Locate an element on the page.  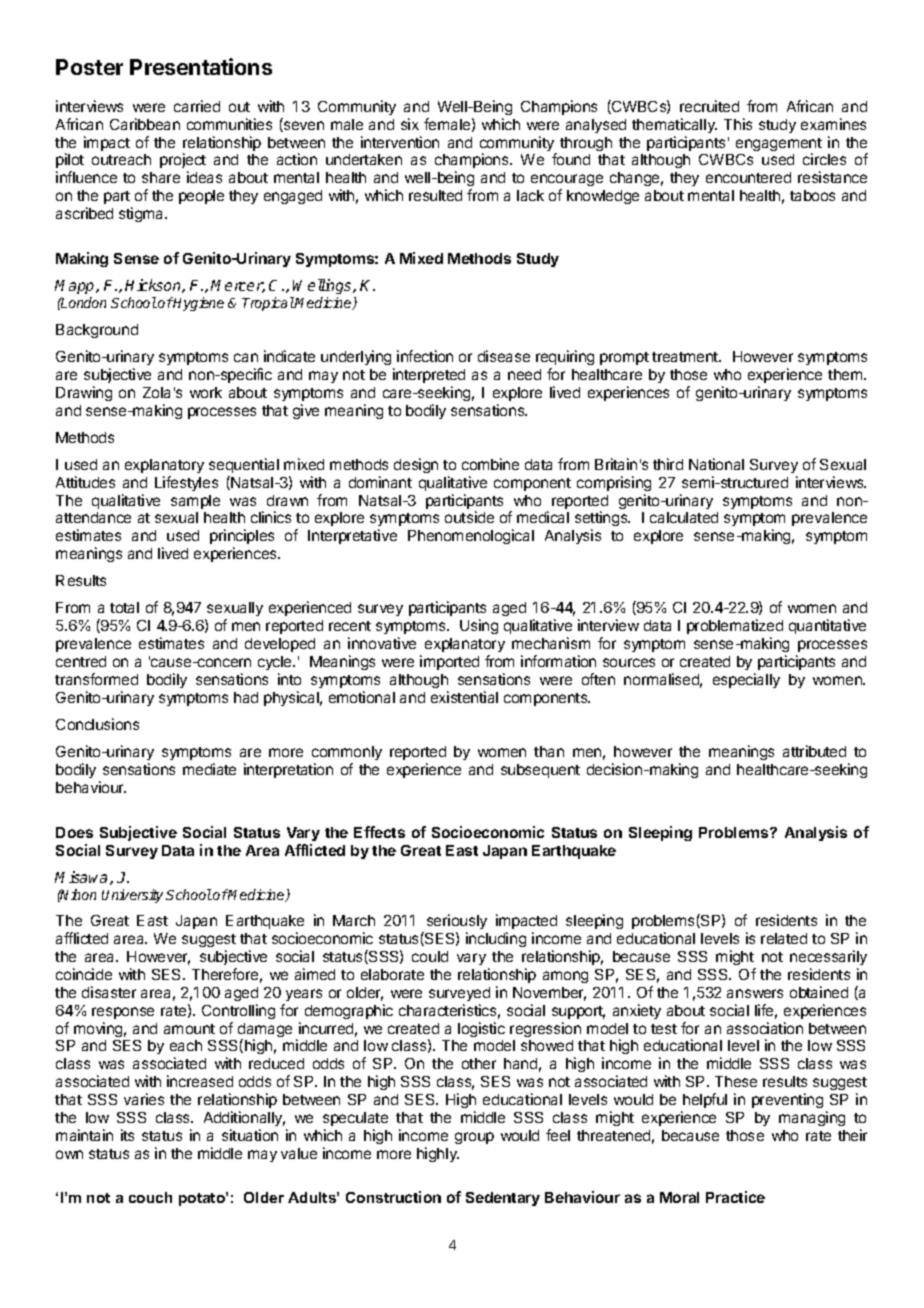
group is located at coordinates (474, 1138).
